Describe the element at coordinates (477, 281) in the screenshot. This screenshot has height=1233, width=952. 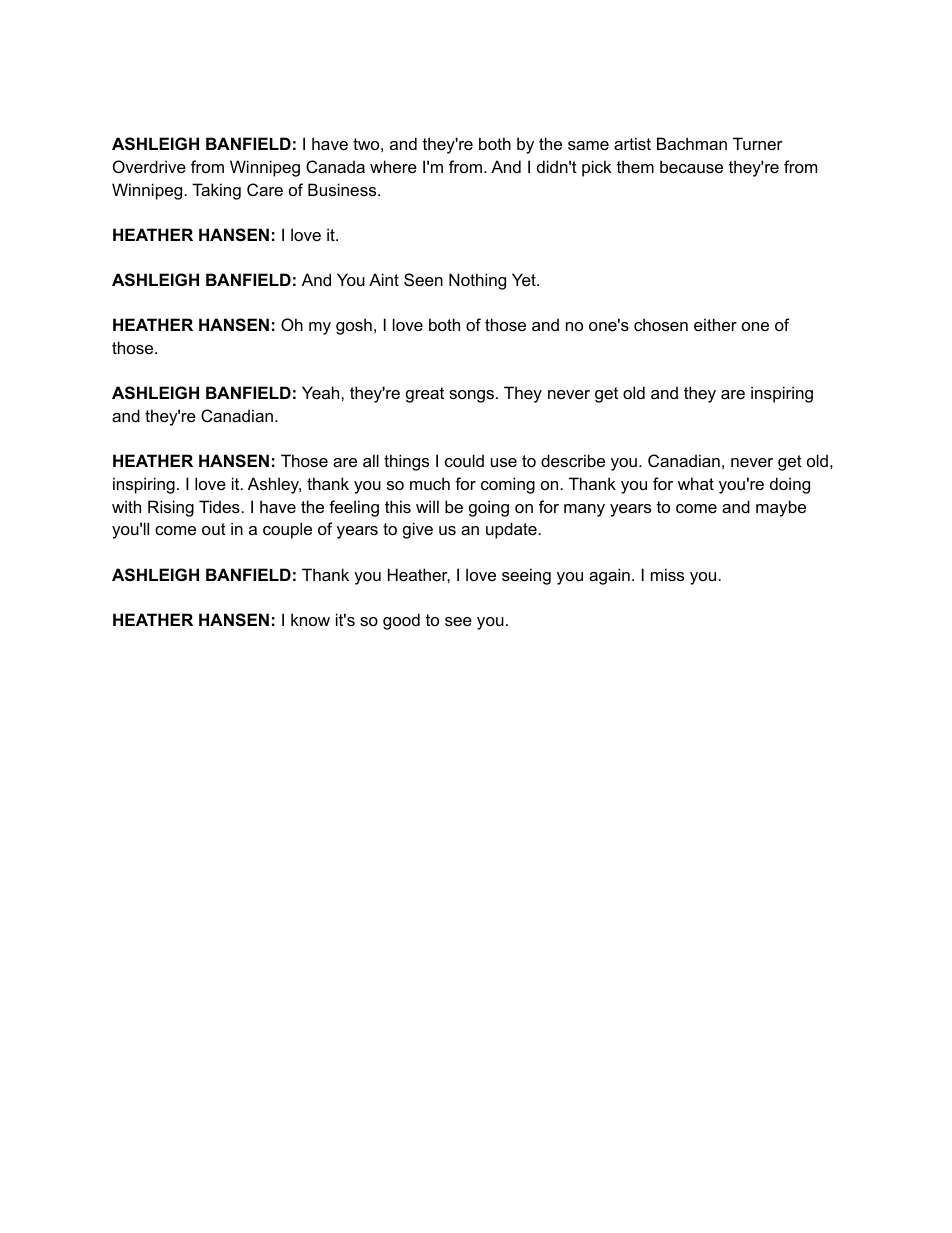
I see `Nothing` at that location.
